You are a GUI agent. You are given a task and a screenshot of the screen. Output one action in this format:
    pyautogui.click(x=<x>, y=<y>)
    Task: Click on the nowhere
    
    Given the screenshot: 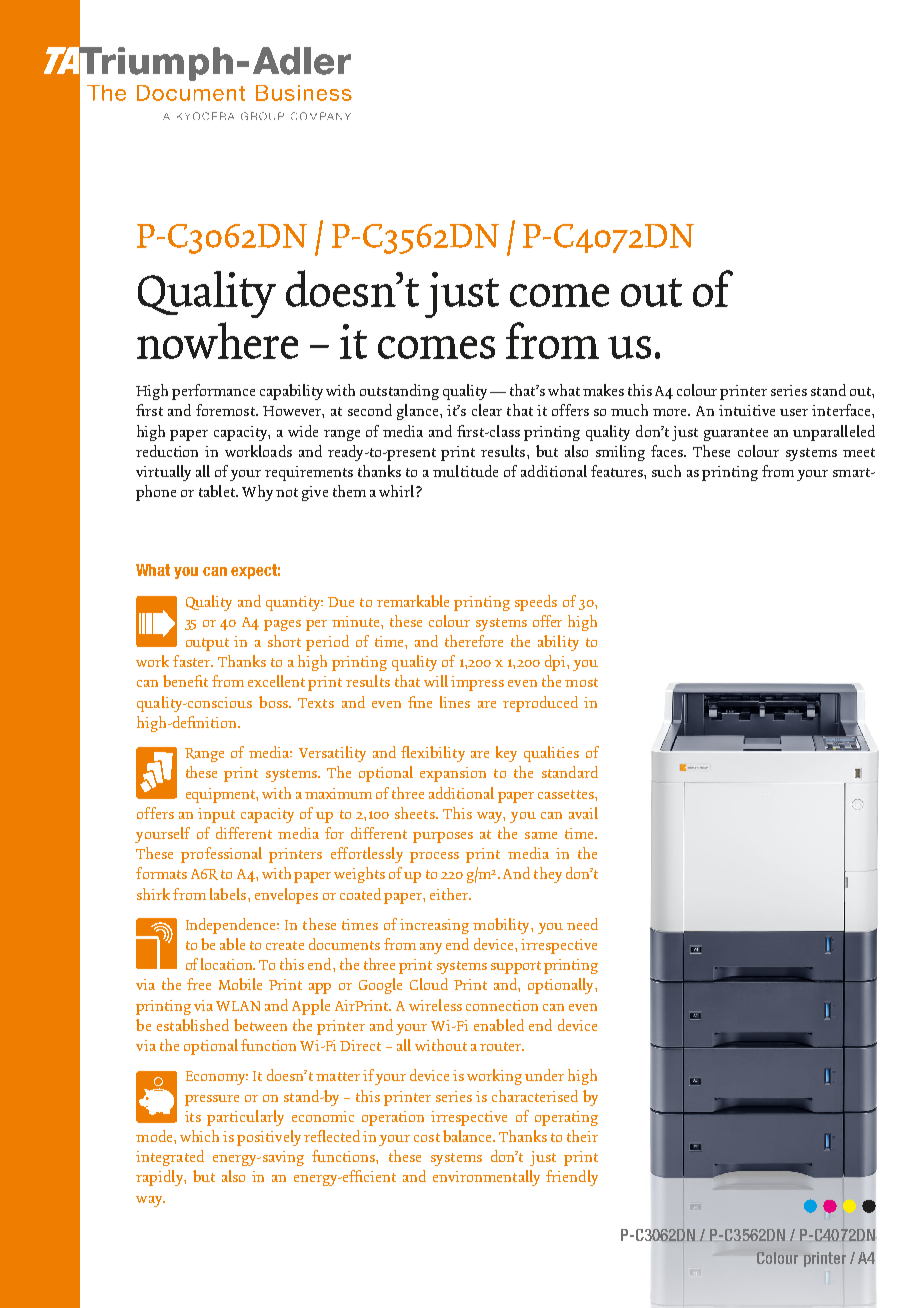 What is the action you would take?
    pyautogui.click(x=217, y=340)
